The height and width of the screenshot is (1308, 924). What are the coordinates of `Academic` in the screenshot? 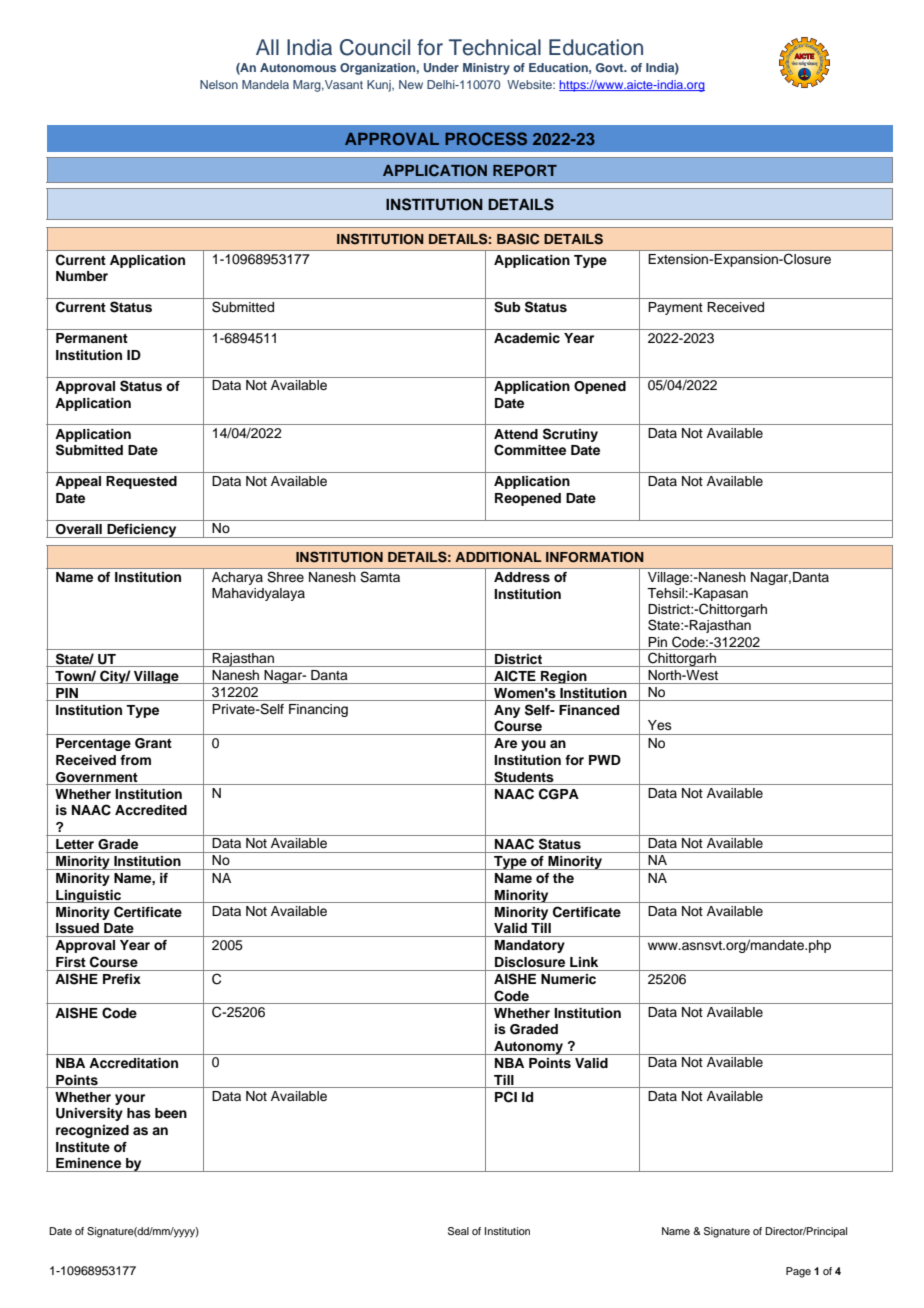 It's located at (527, 338).
